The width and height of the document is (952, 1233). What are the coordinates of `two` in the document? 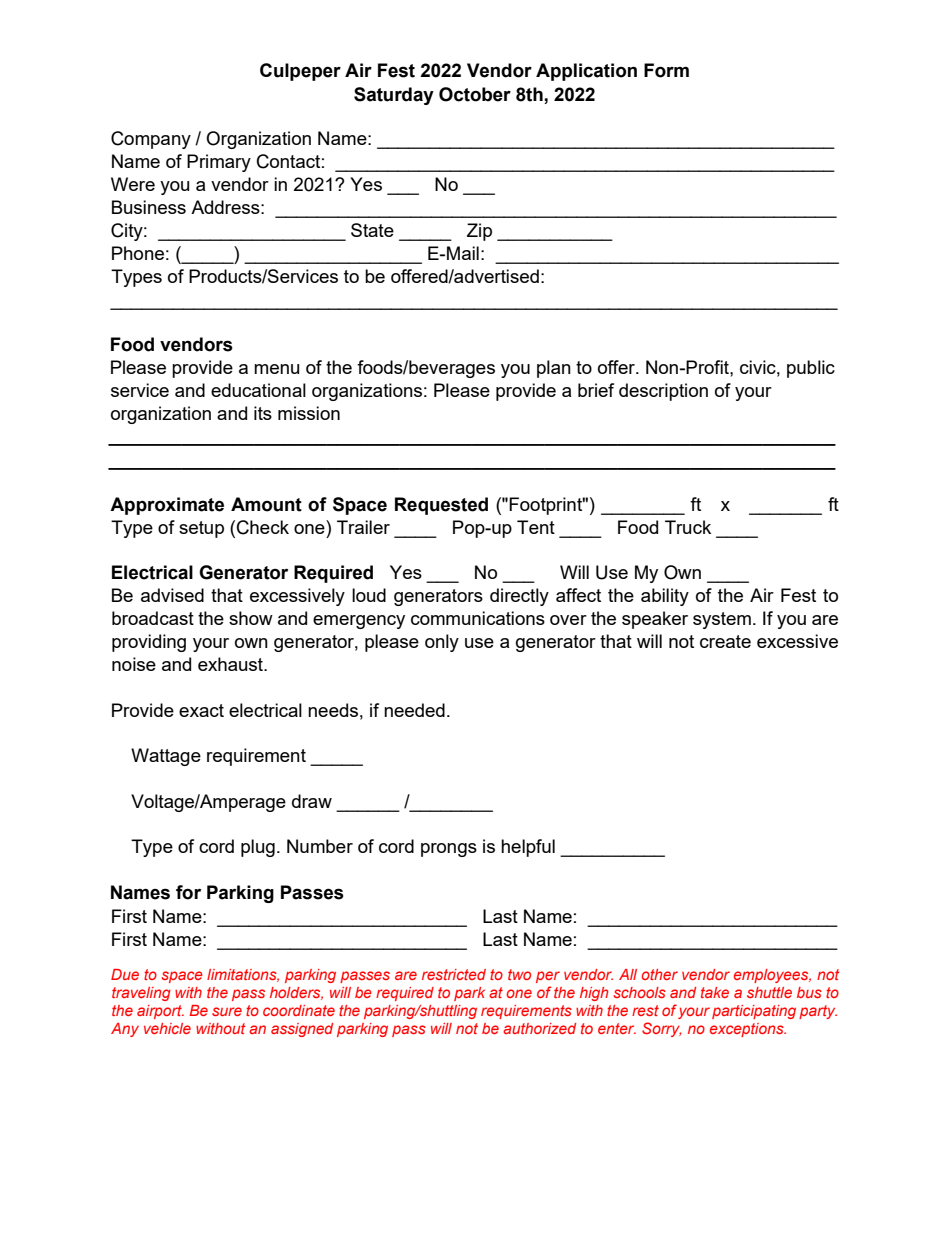 It's located at (519, 974).
